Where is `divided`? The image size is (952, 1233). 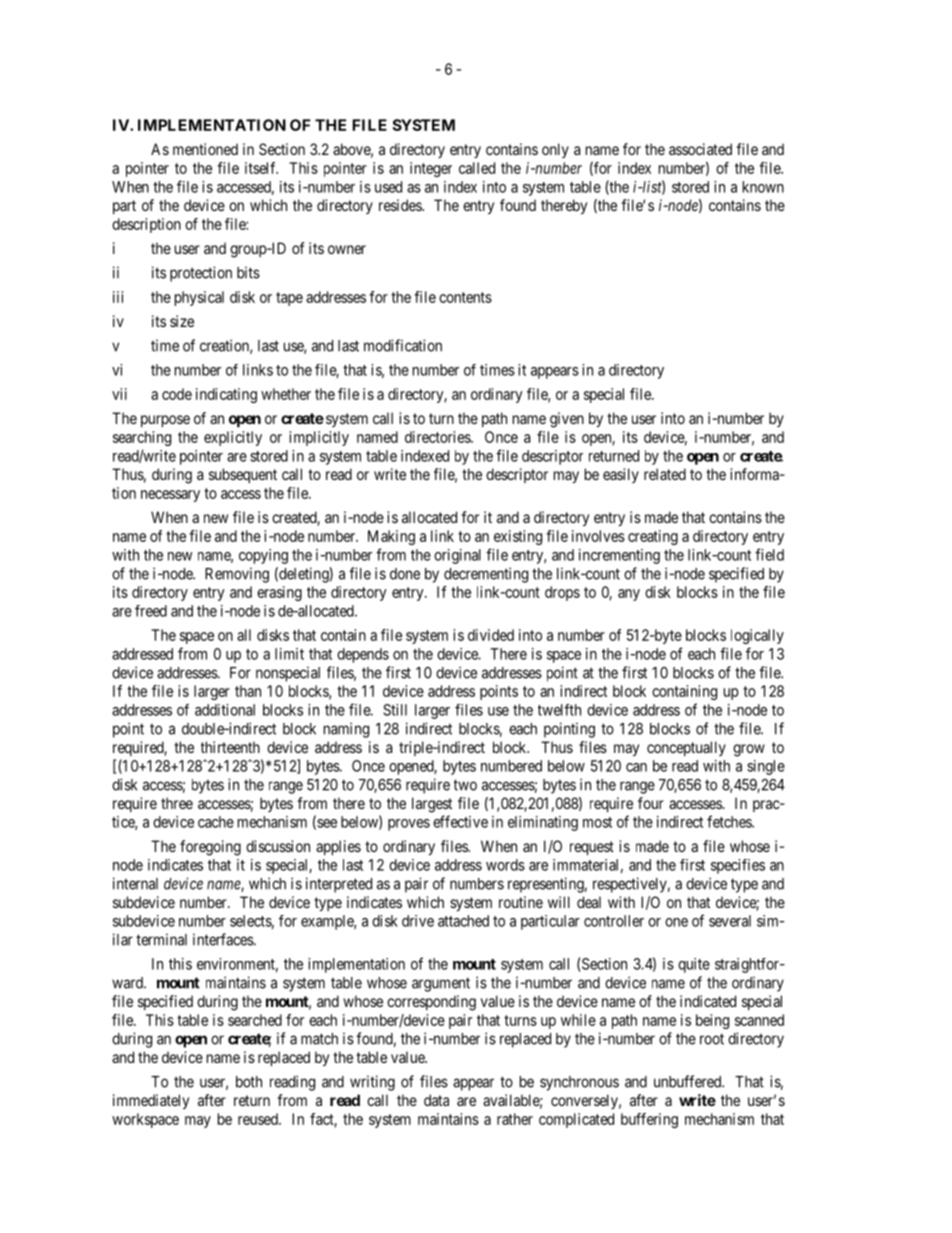 divided is located at coordinates (491, 635).
